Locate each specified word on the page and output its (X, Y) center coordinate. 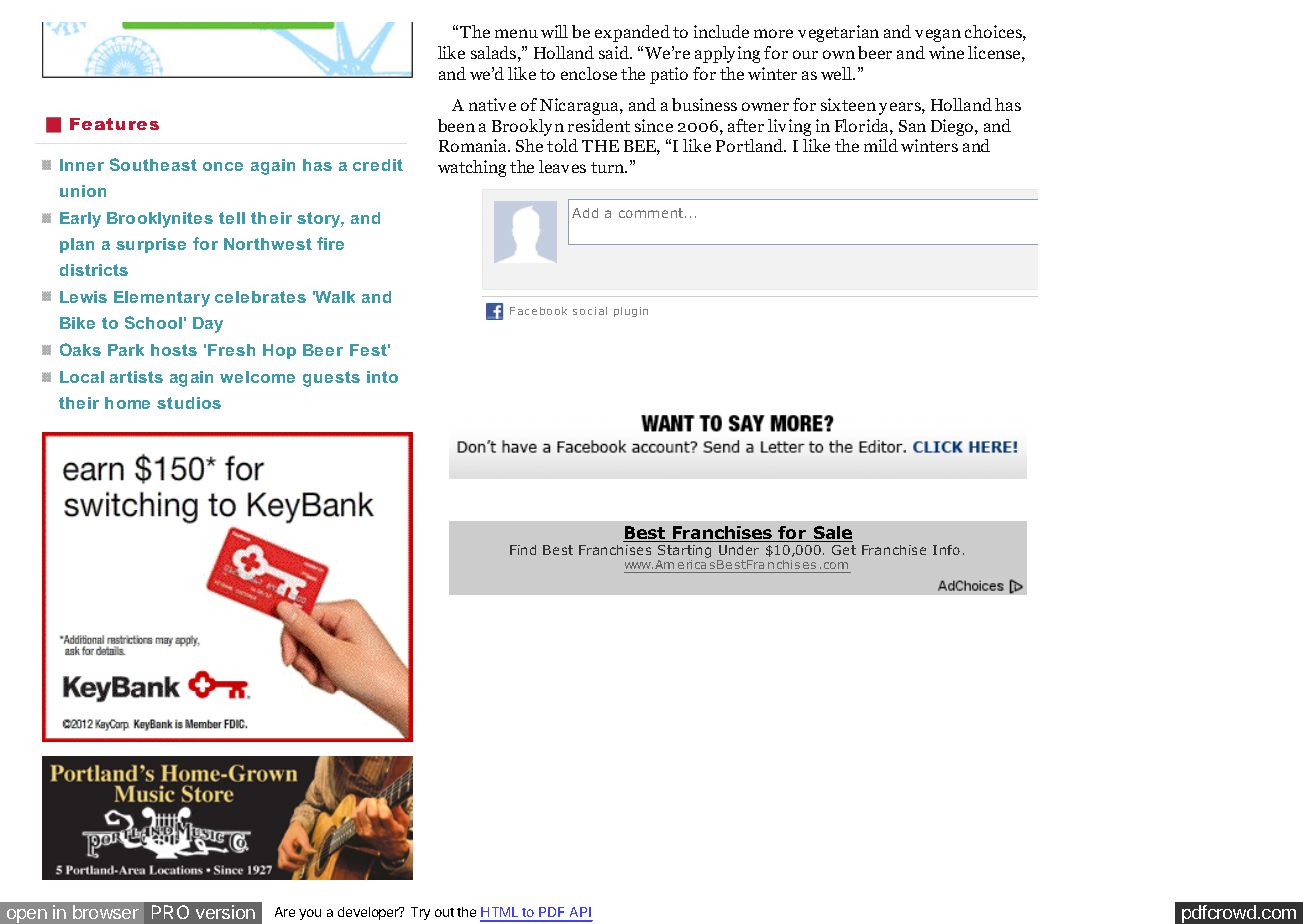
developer (369, 913)
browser (106, 912)
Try (420, 913)
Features (114, 124)
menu (516, 33)
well (838, 73)
